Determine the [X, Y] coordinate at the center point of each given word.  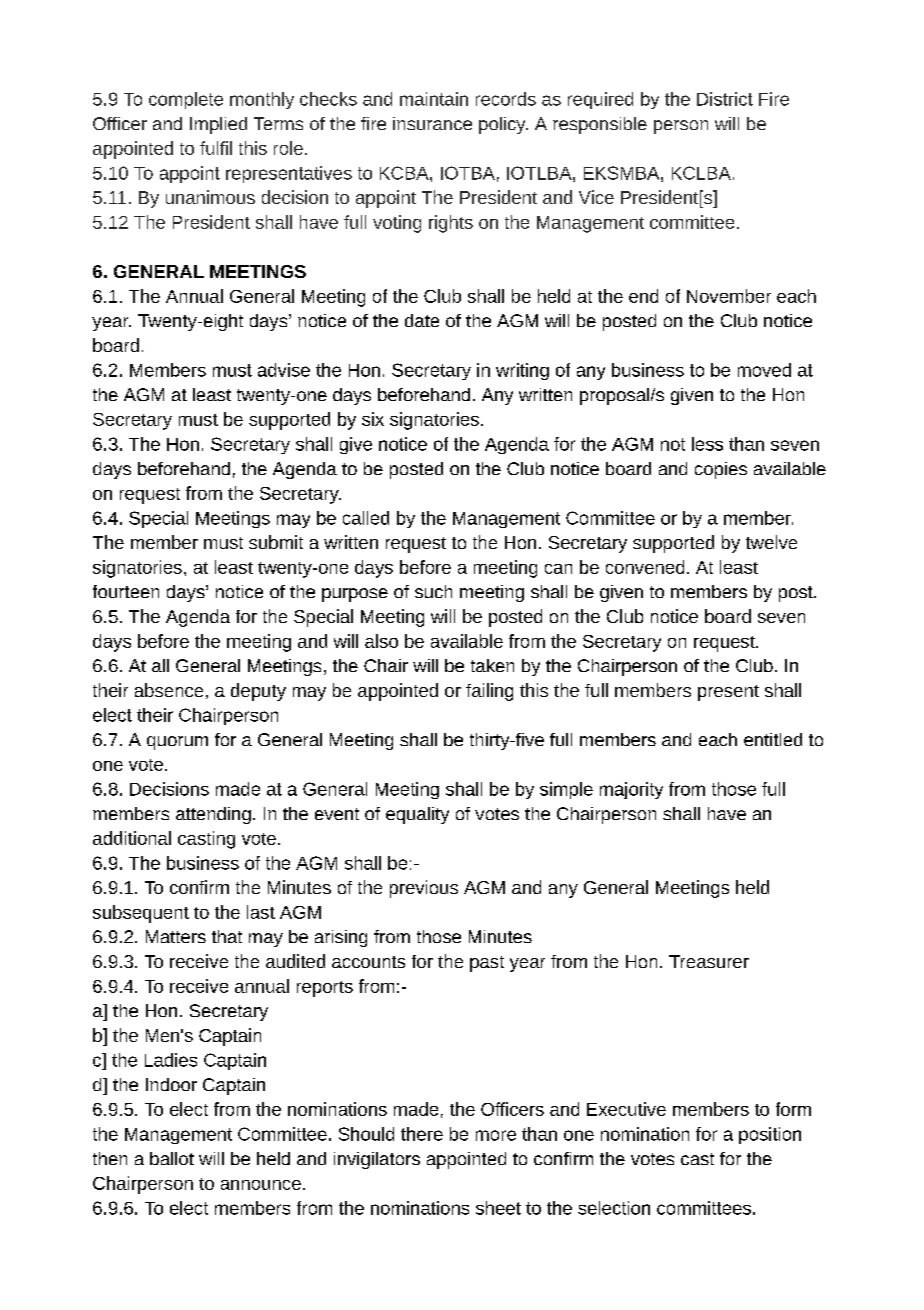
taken [492, 665]
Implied [218, 125]
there [422, 1134]
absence [169, 690]
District [725, 99]
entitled [773, 739]
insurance [432, 123]
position [770, 1135]
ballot [172, 1158]
